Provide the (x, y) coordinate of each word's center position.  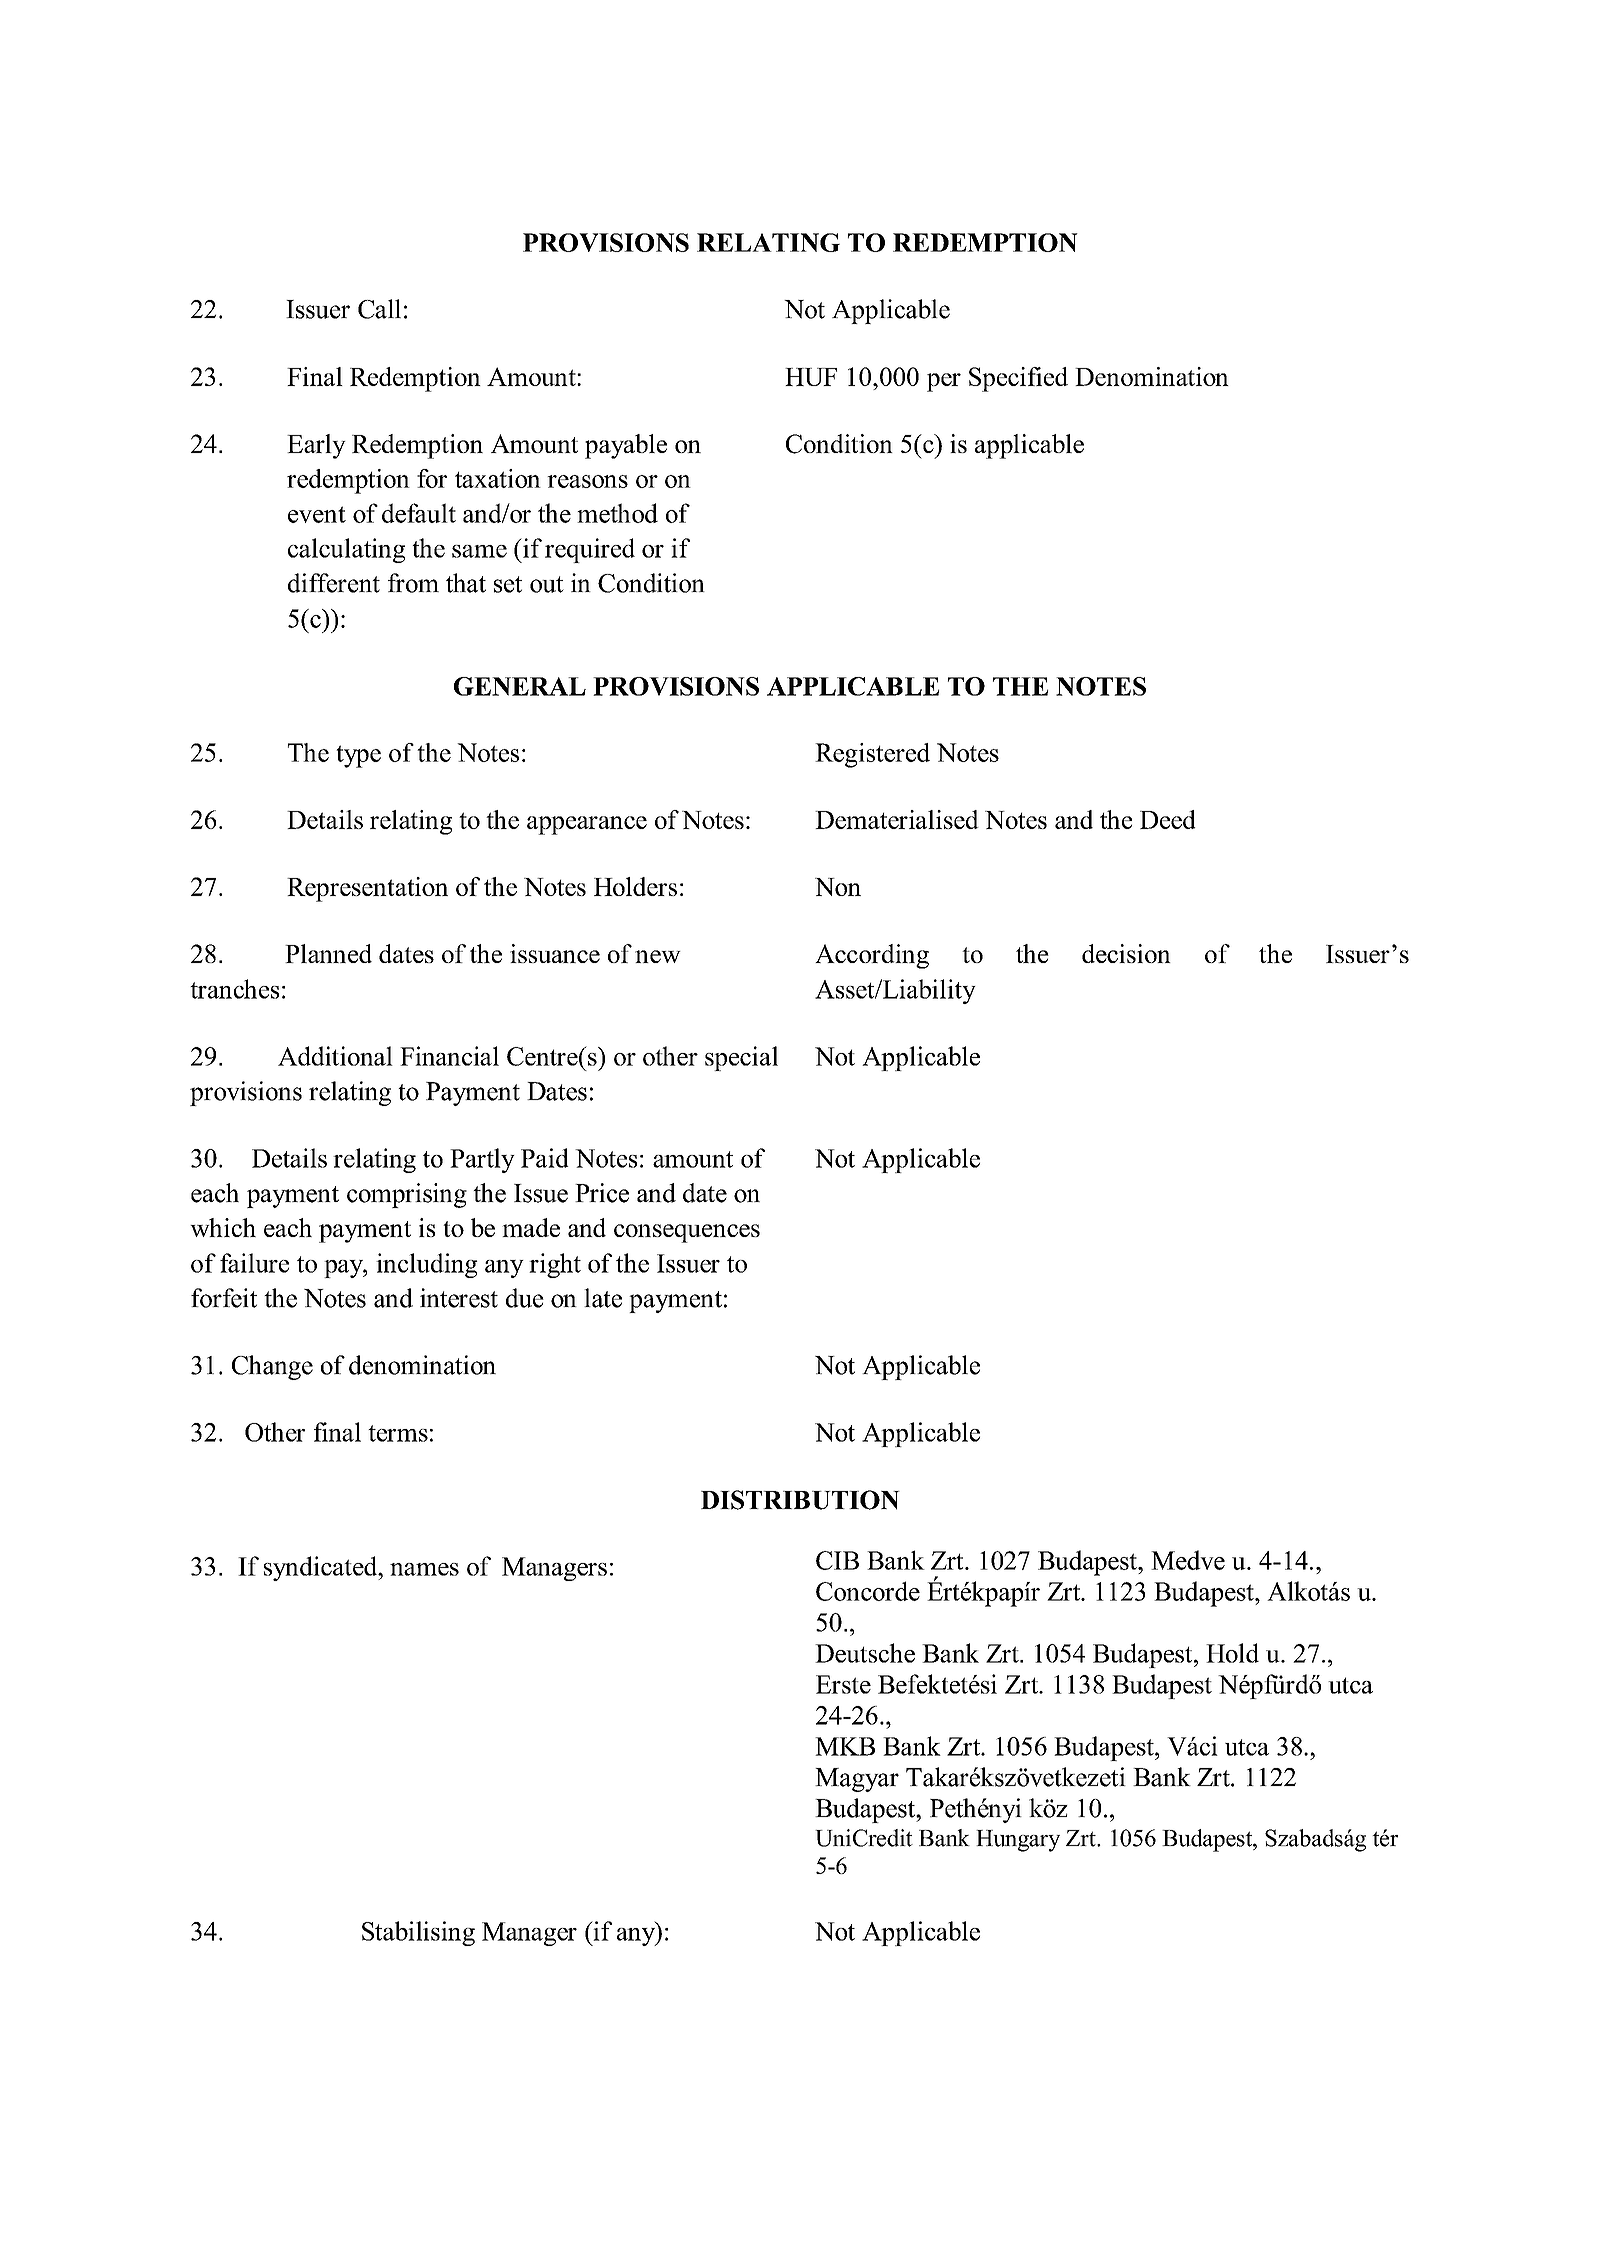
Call (379, 309)
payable (626, 446)
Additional (335, 1056)
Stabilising (418, 1933)
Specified (1018, 379)
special (741, 1058)
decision (1126, 953)
